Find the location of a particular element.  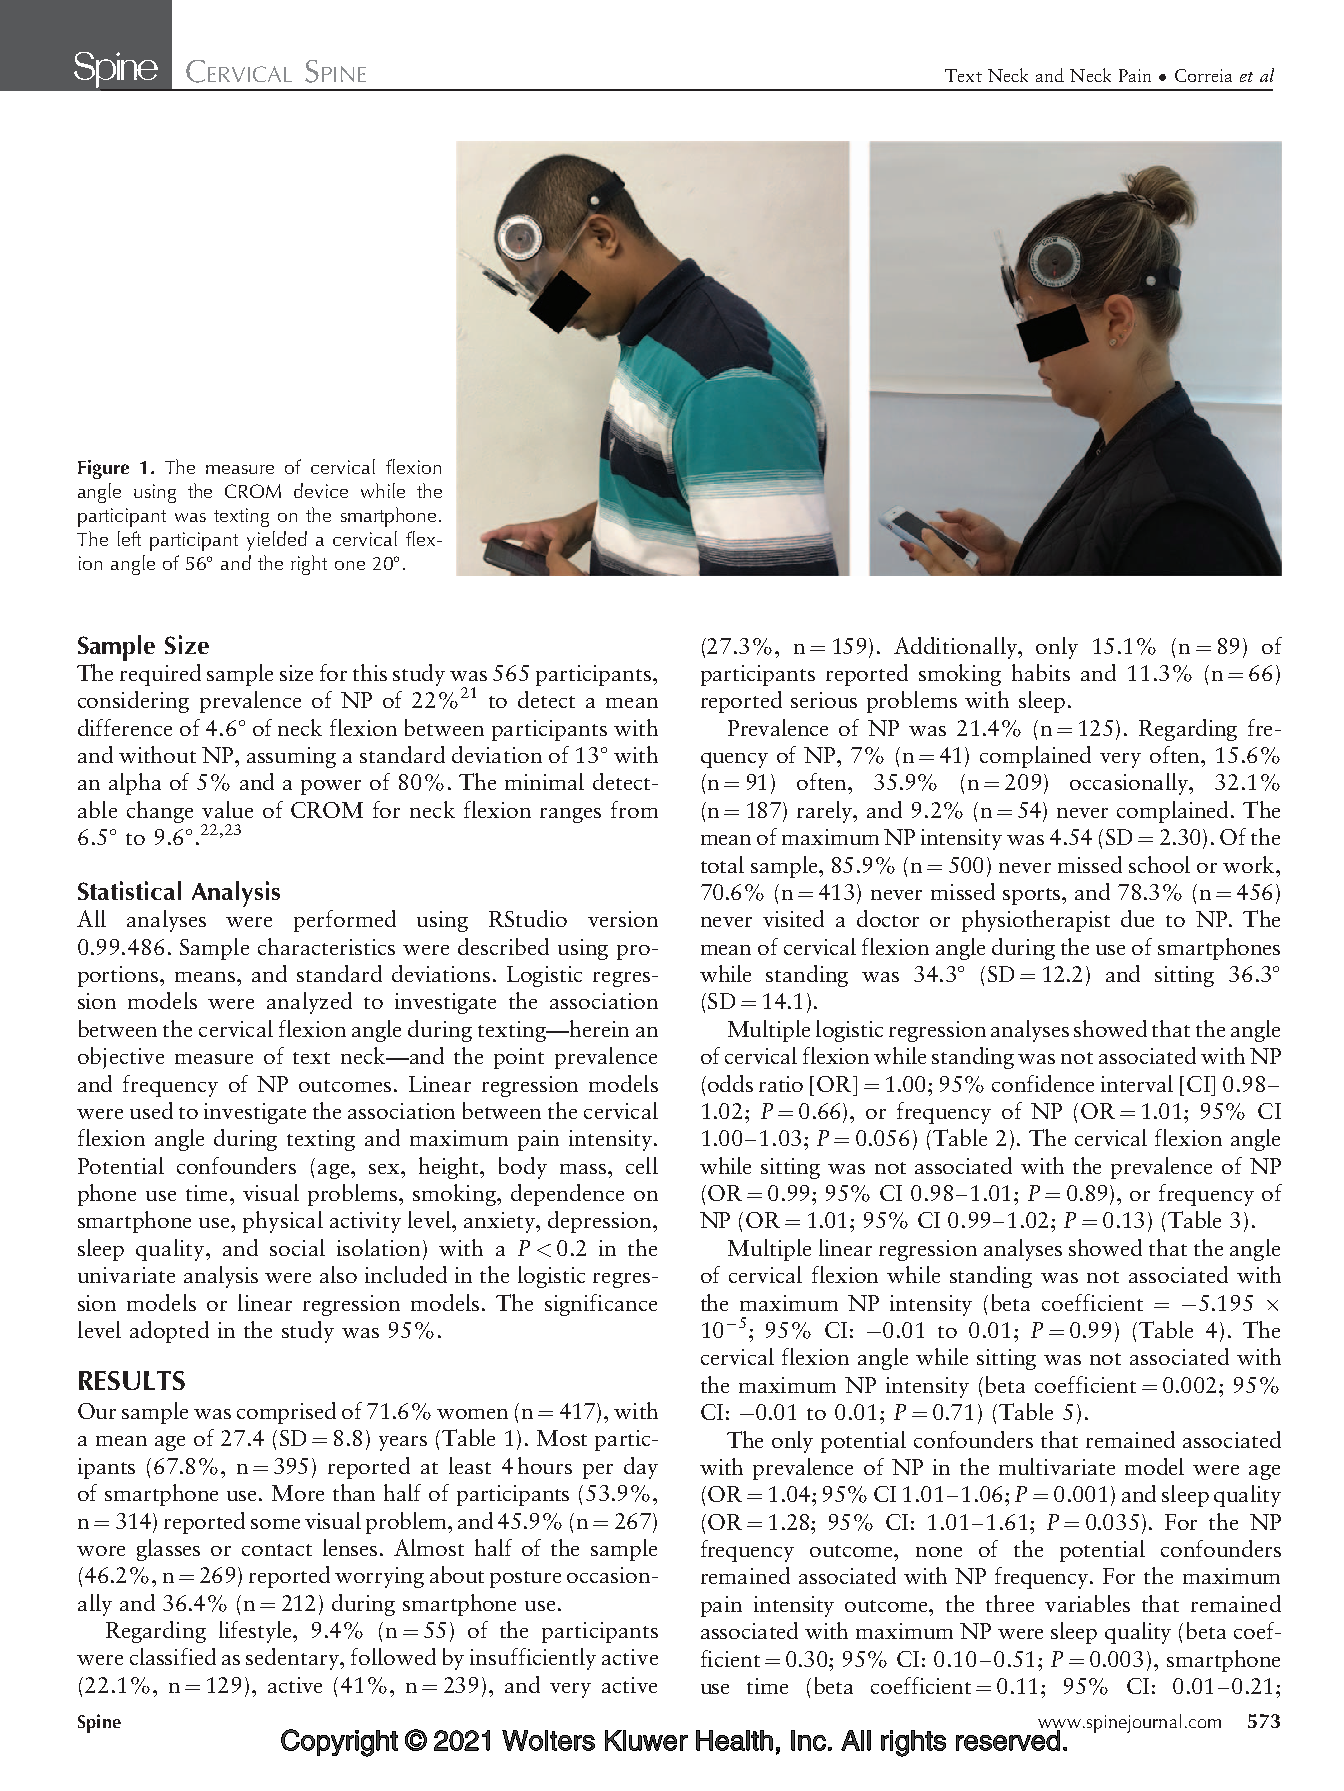

used is located at coordinates (151, 1110).
